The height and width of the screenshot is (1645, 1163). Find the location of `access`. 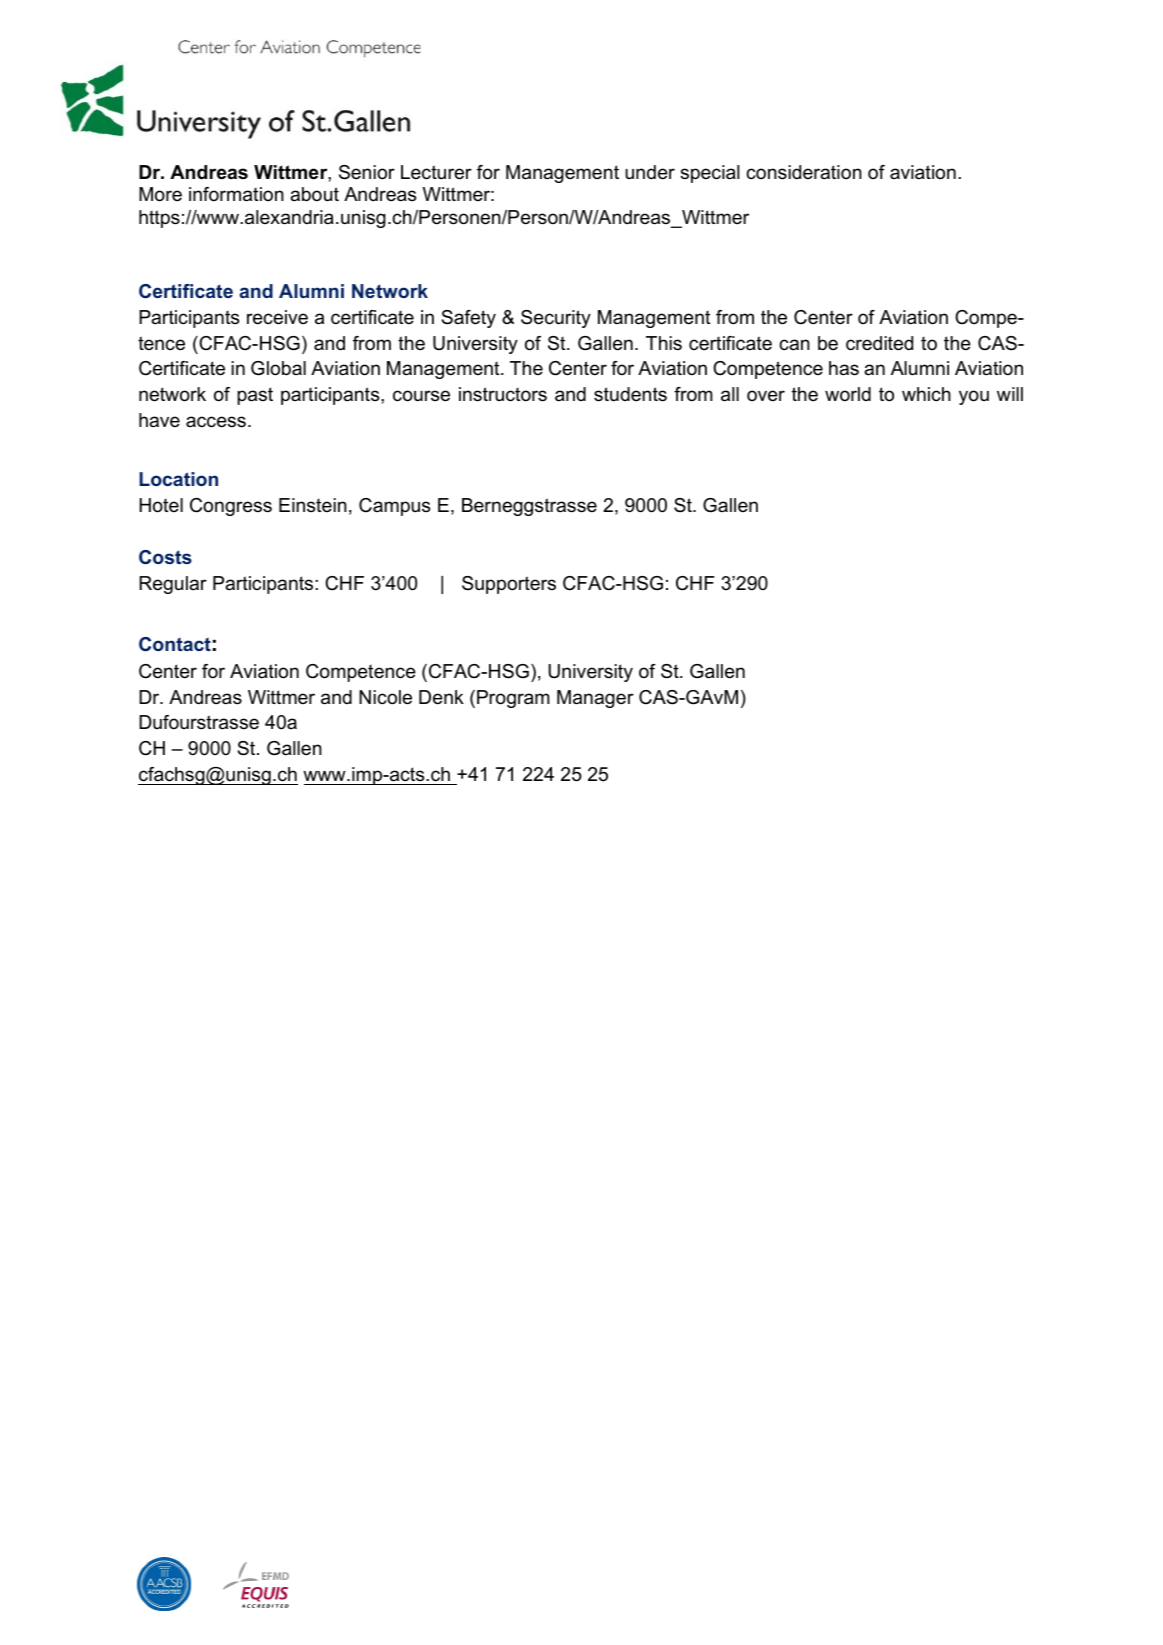

access is located at coordinates (216, 422).
